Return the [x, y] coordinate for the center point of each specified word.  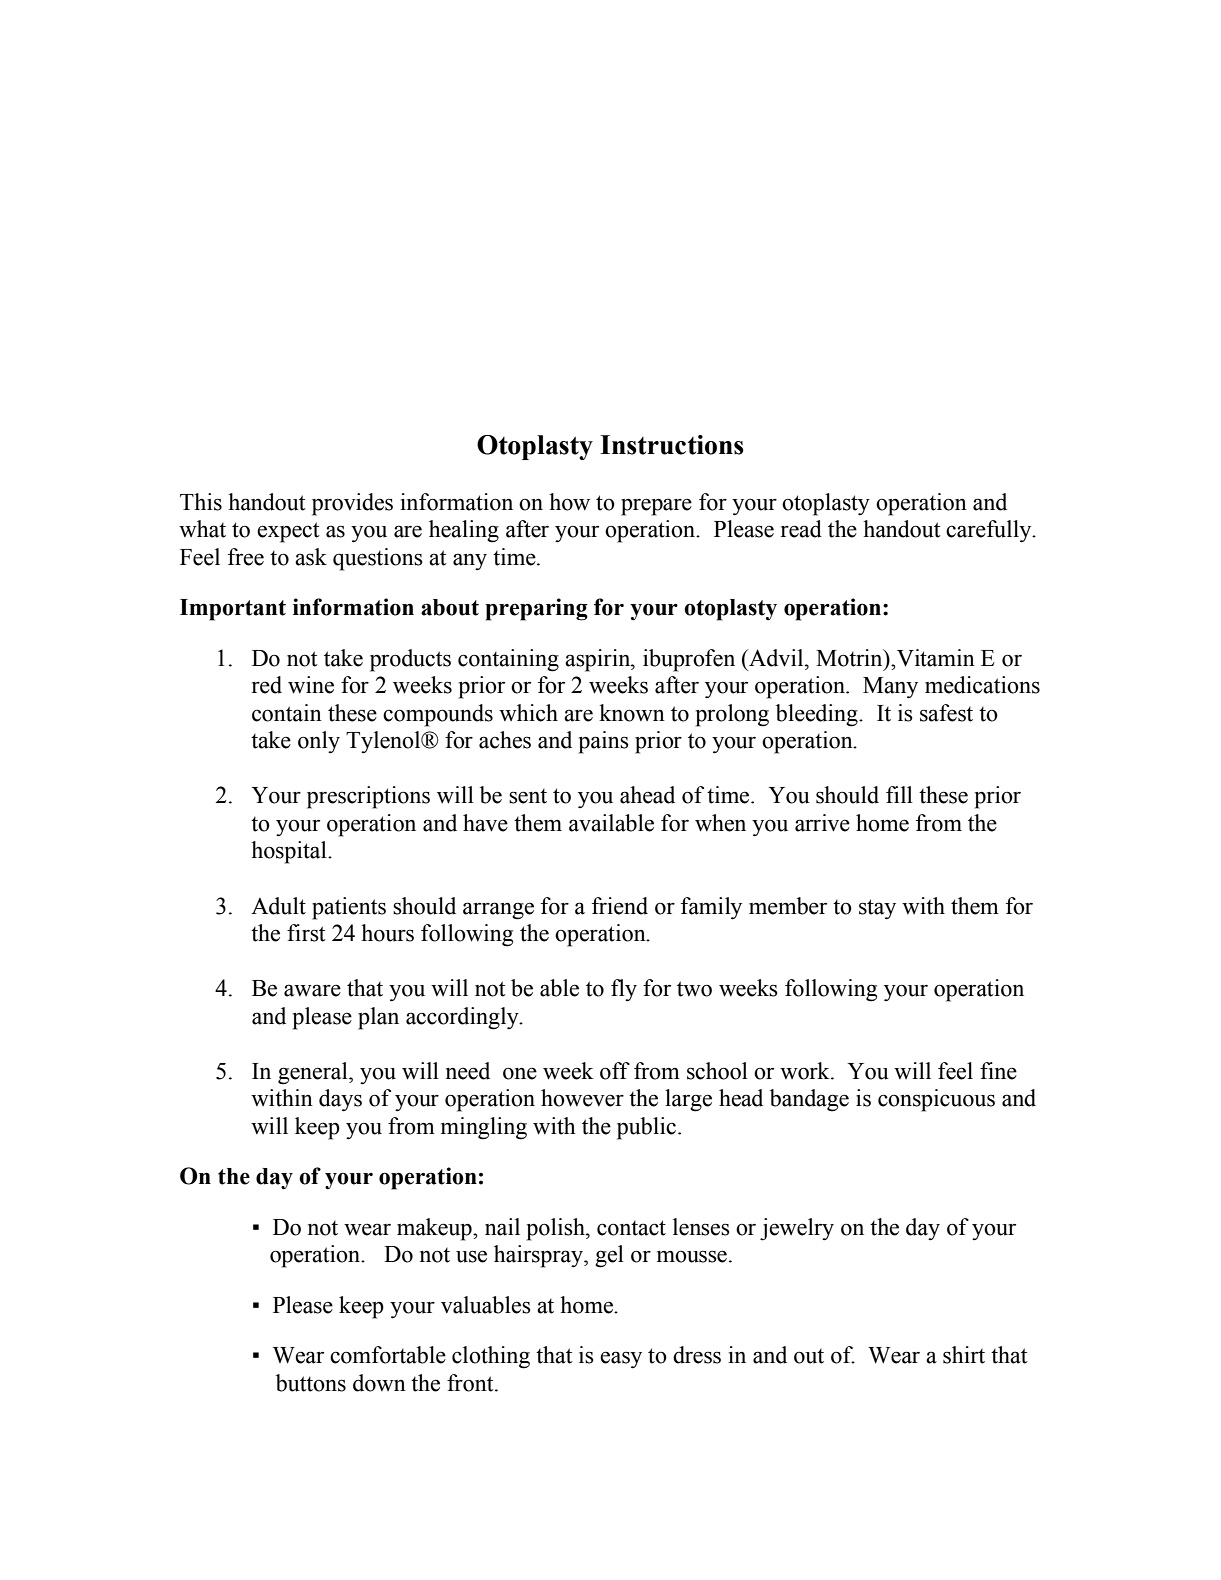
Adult [278, 906]
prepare [656, 507]
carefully [990, 531]
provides [352, 504]
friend [620, 906]
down [379, 1383]
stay [877, 909]
